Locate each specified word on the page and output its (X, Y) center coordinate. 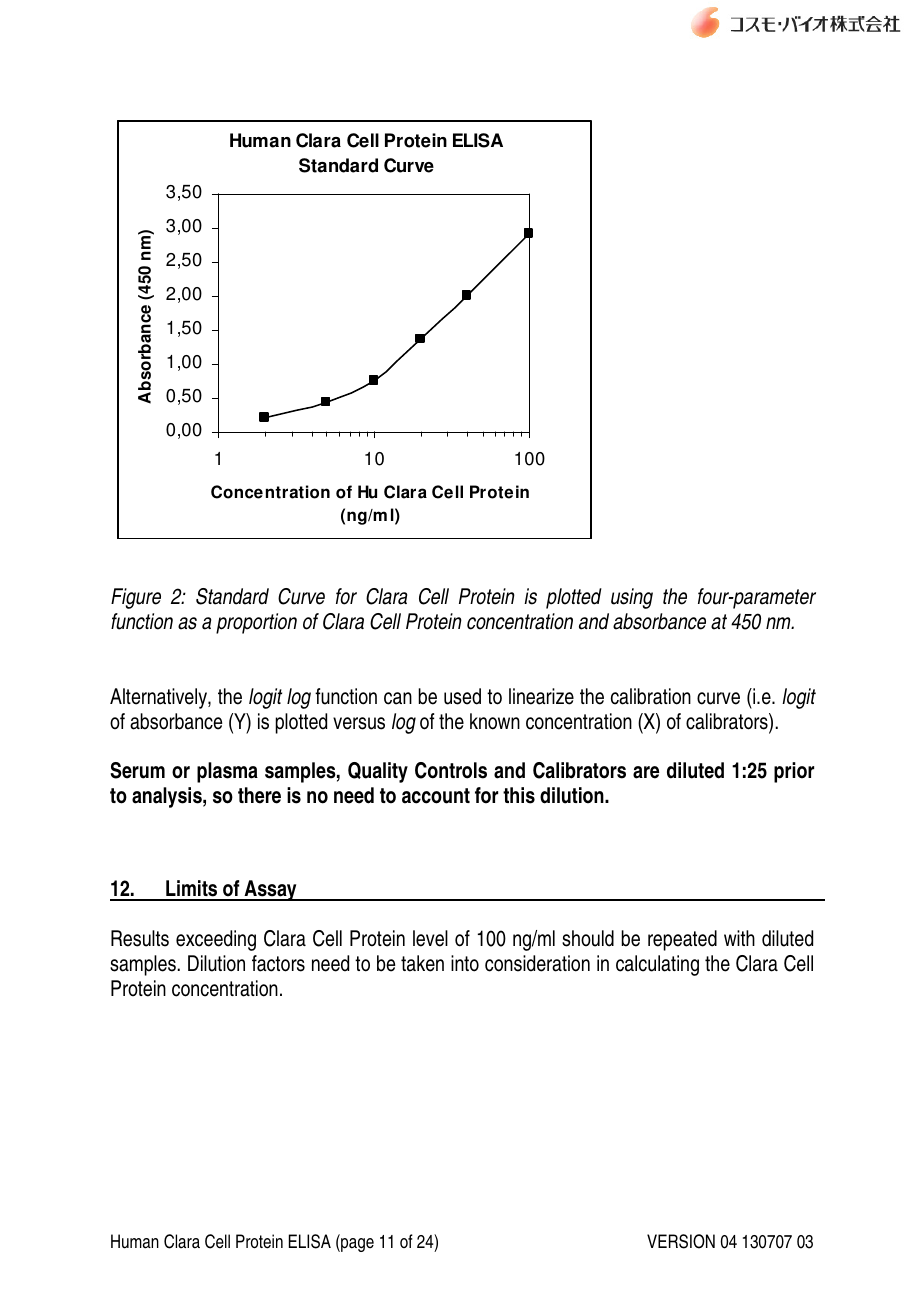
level (430, 938)
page (356, 1245)
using (632, 598)
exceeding (216, 940)
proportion (256, 623)
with (739, 938)
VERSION (681, 1241)
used (462, 696)
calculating (657, 965)
